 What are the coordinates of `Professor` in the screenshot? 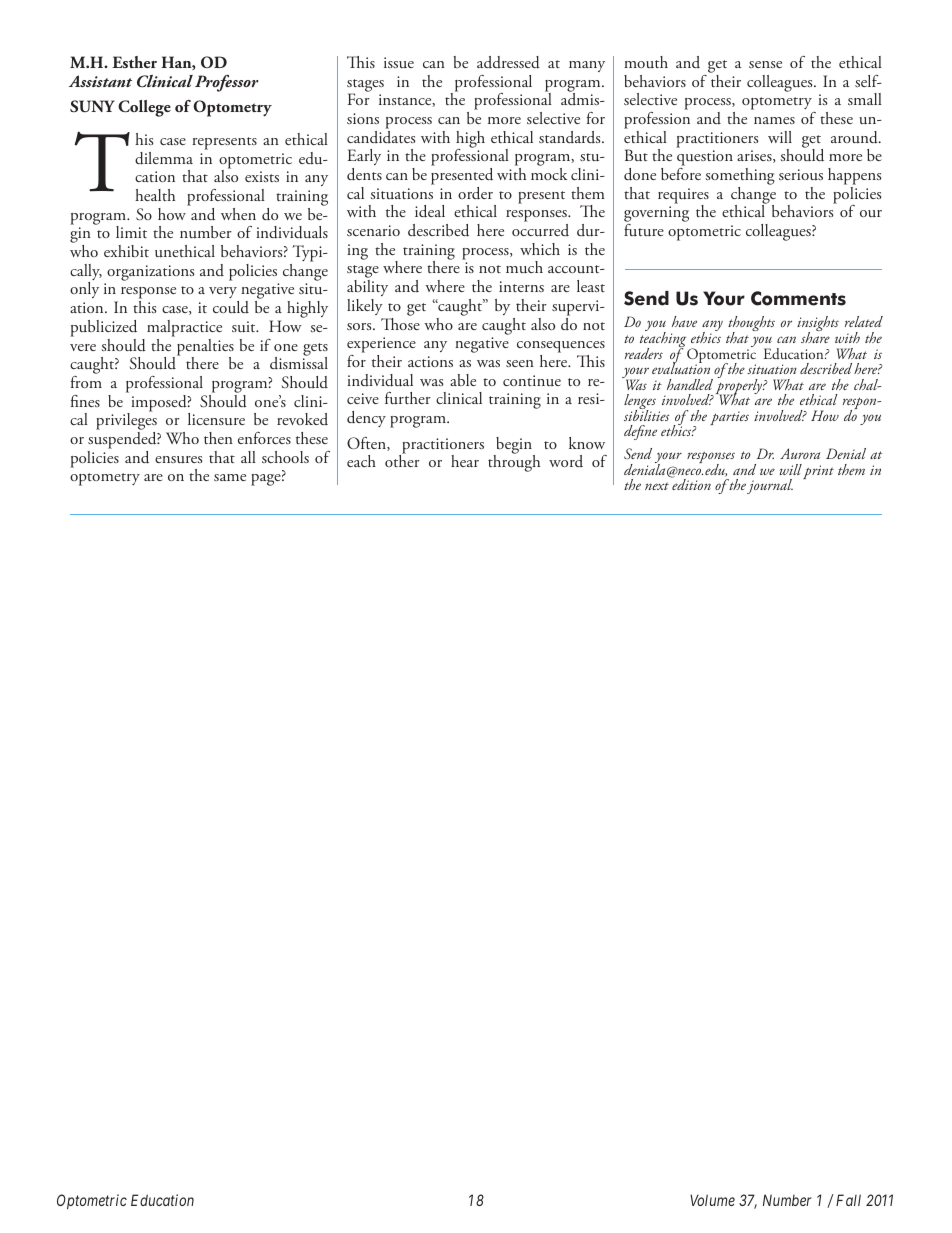 It's located at (227, 83).
